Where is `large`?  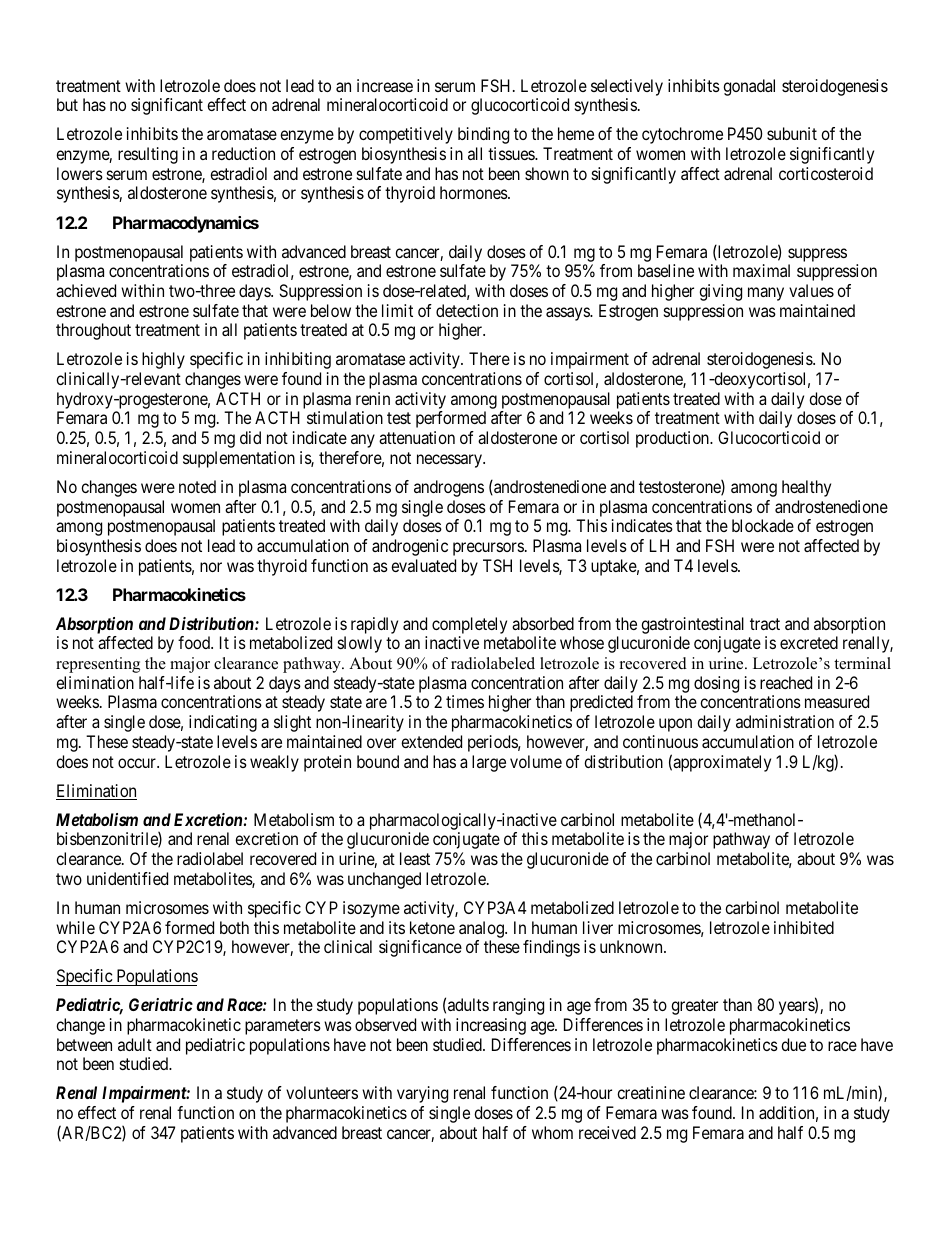 large is located at coordinates (489, 763).
